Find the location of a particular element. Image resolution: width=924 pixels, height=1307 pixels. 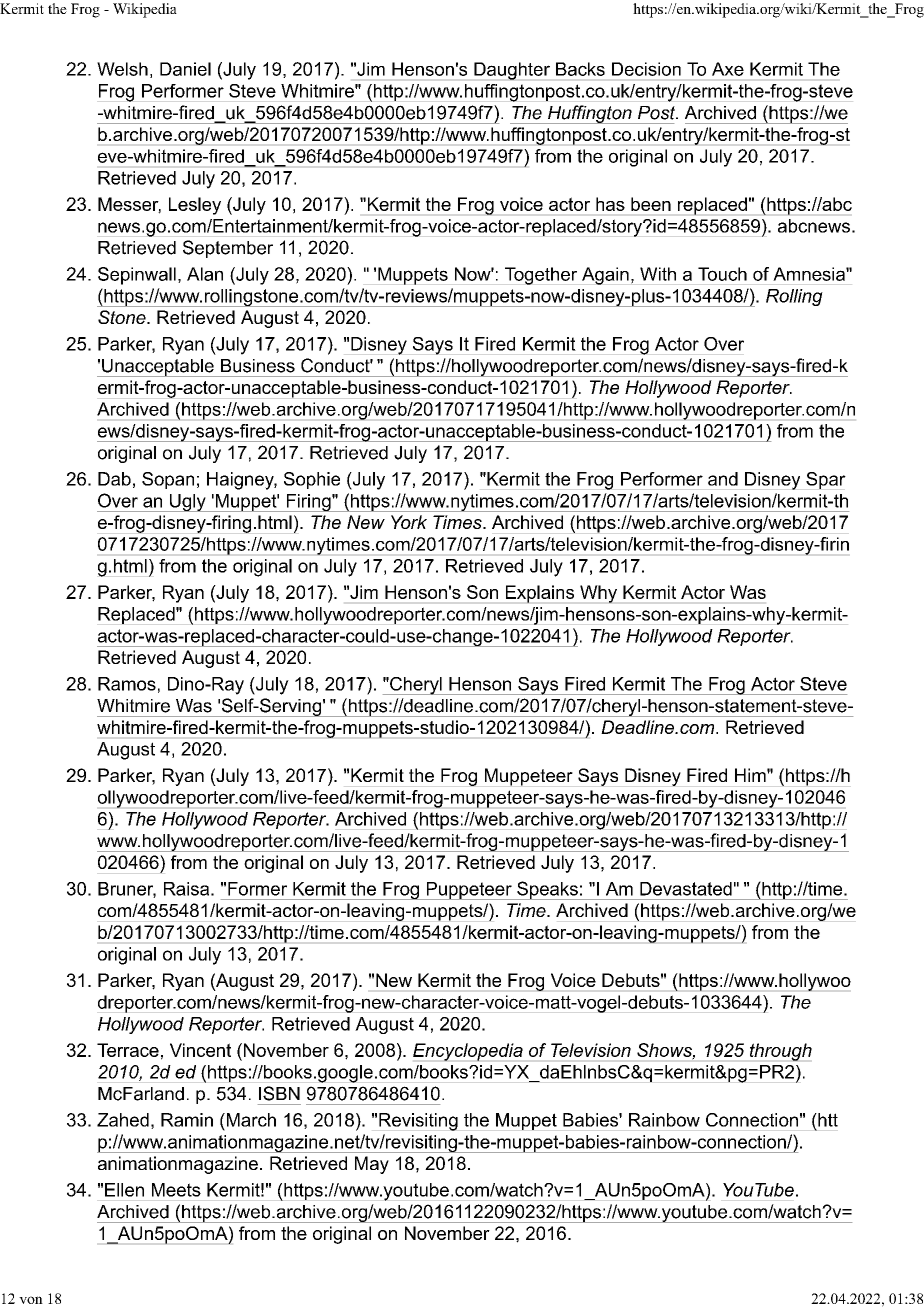

Dab is located at coordinates (114, 479).
